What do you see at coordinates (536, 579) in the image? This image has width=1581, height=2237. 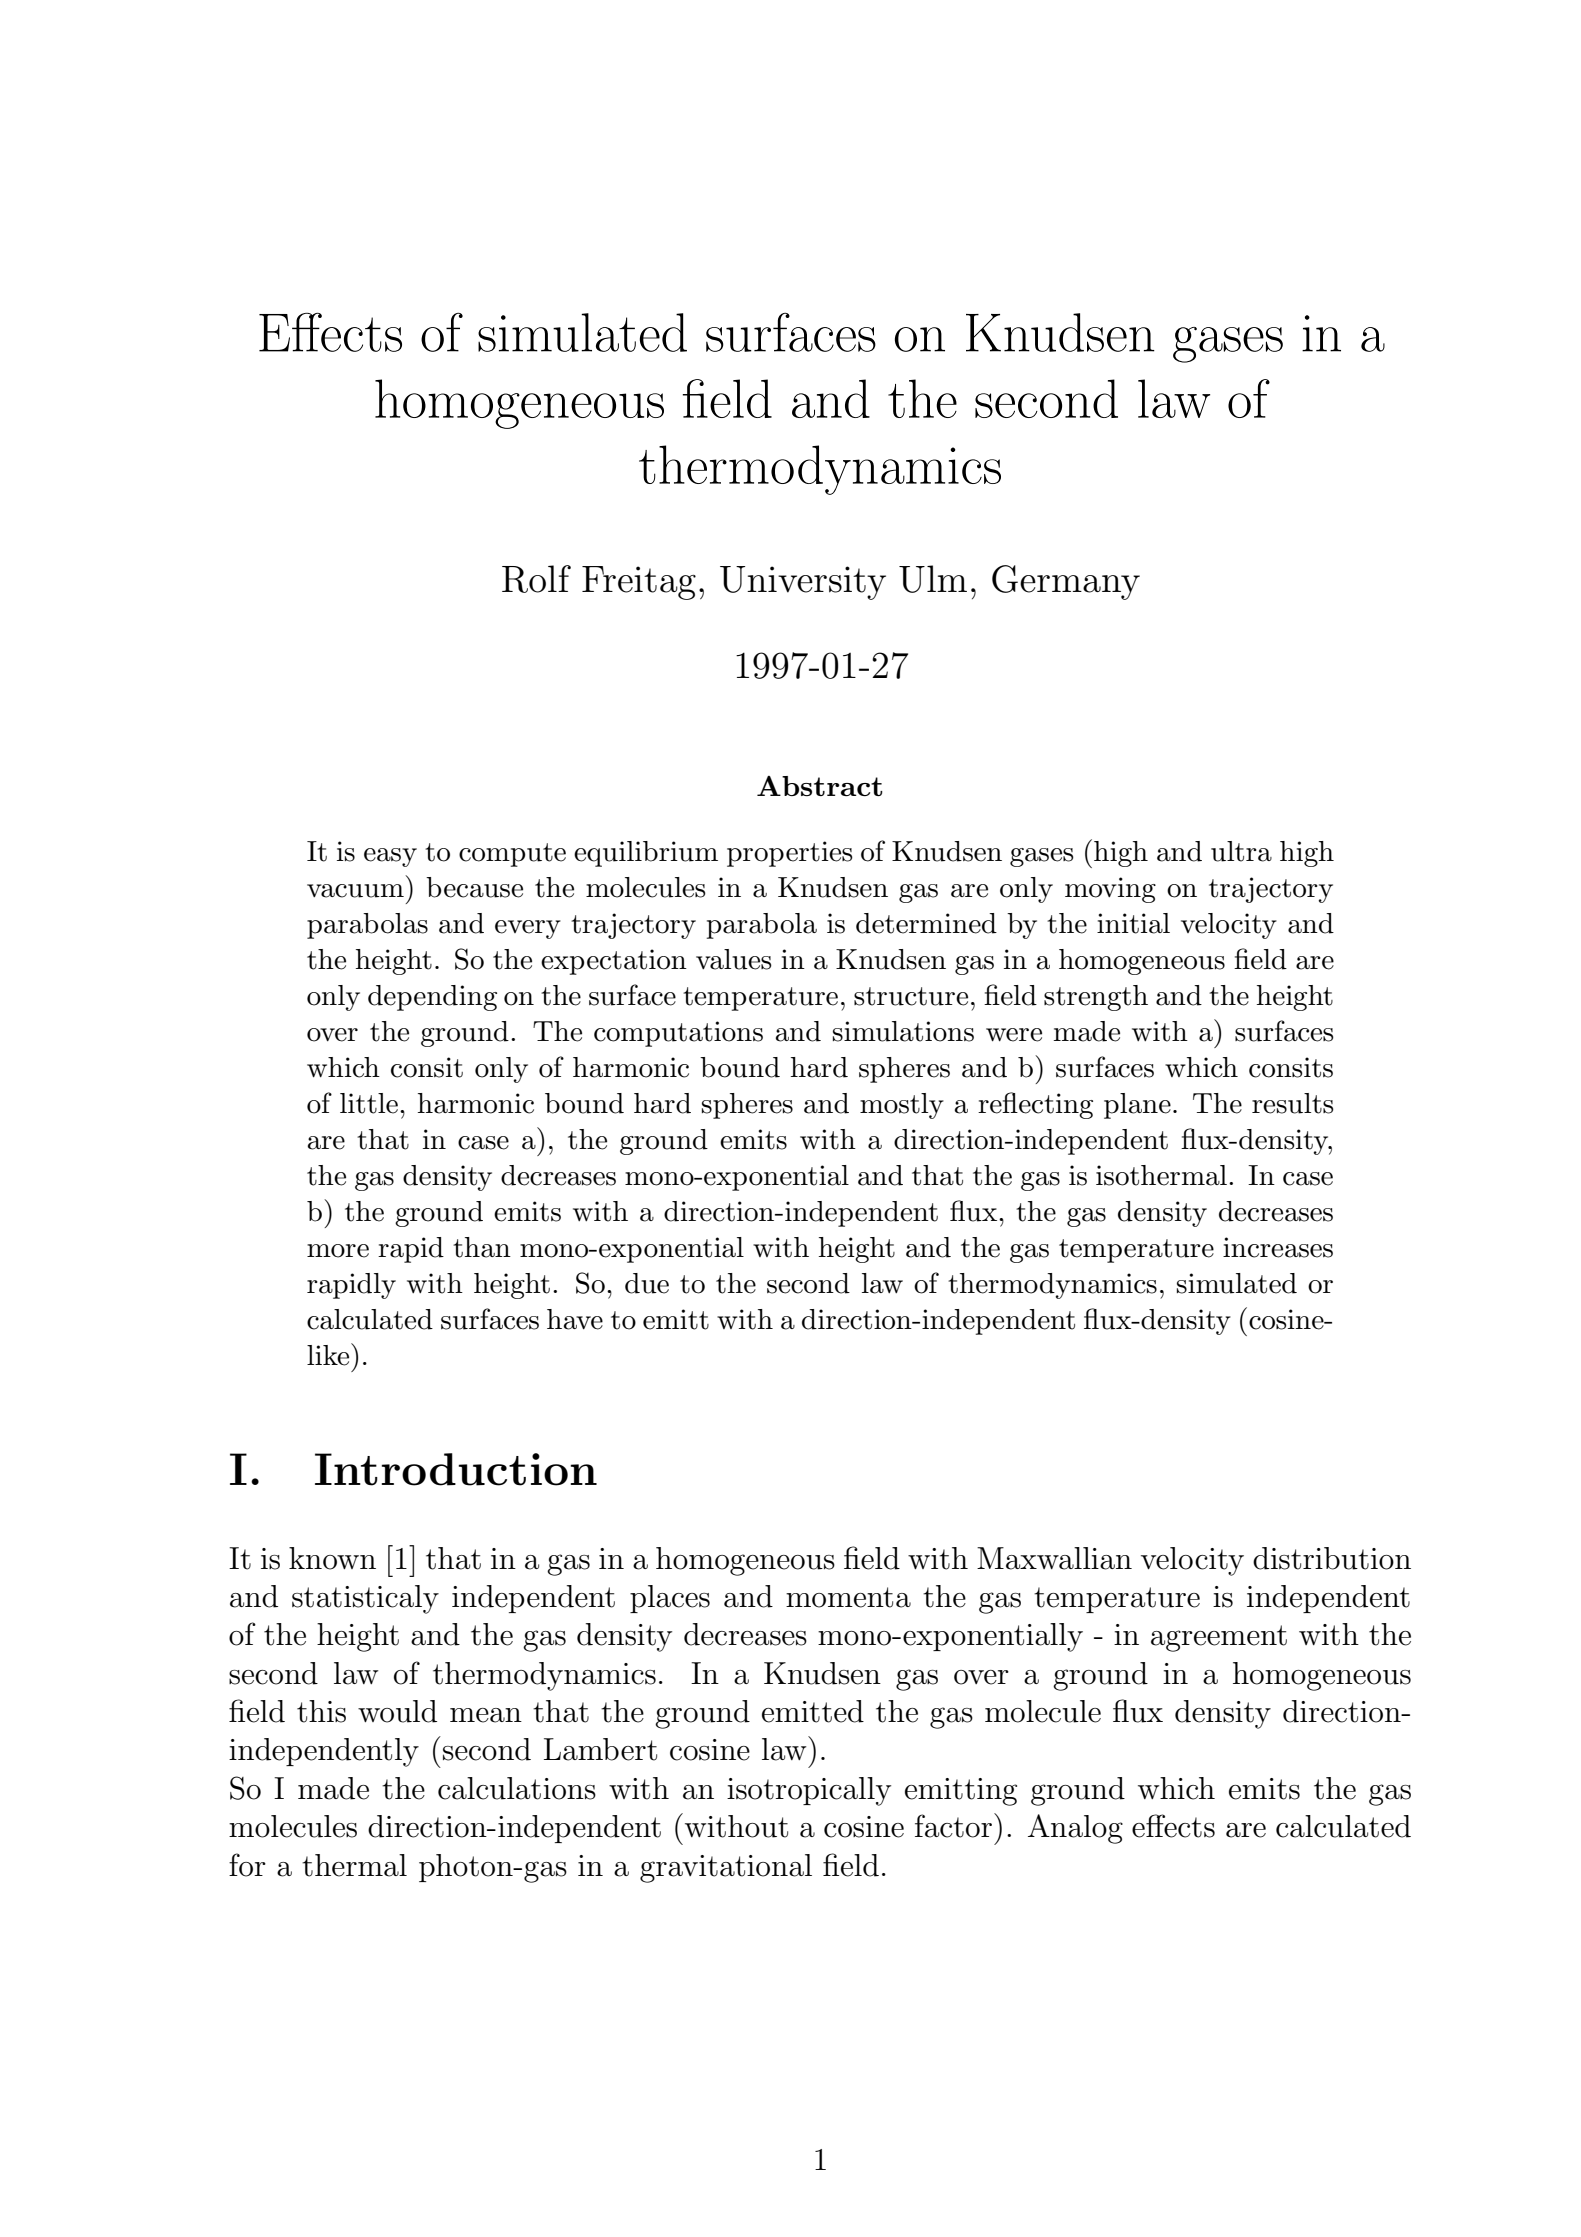 I see `Rolf` at bounding box center [536, 579].
